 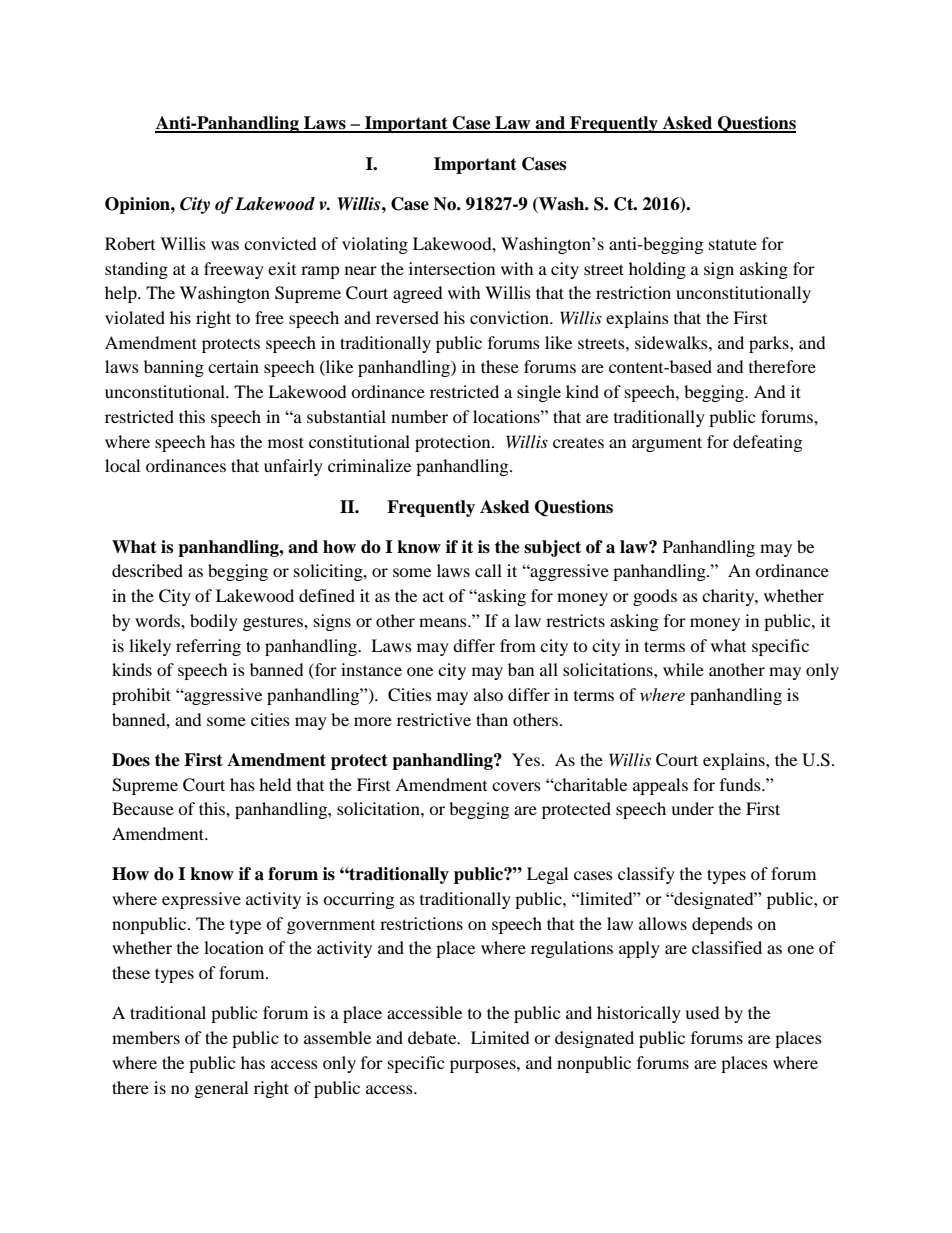 I want to click on intersection, so click(x=452, y=268).
